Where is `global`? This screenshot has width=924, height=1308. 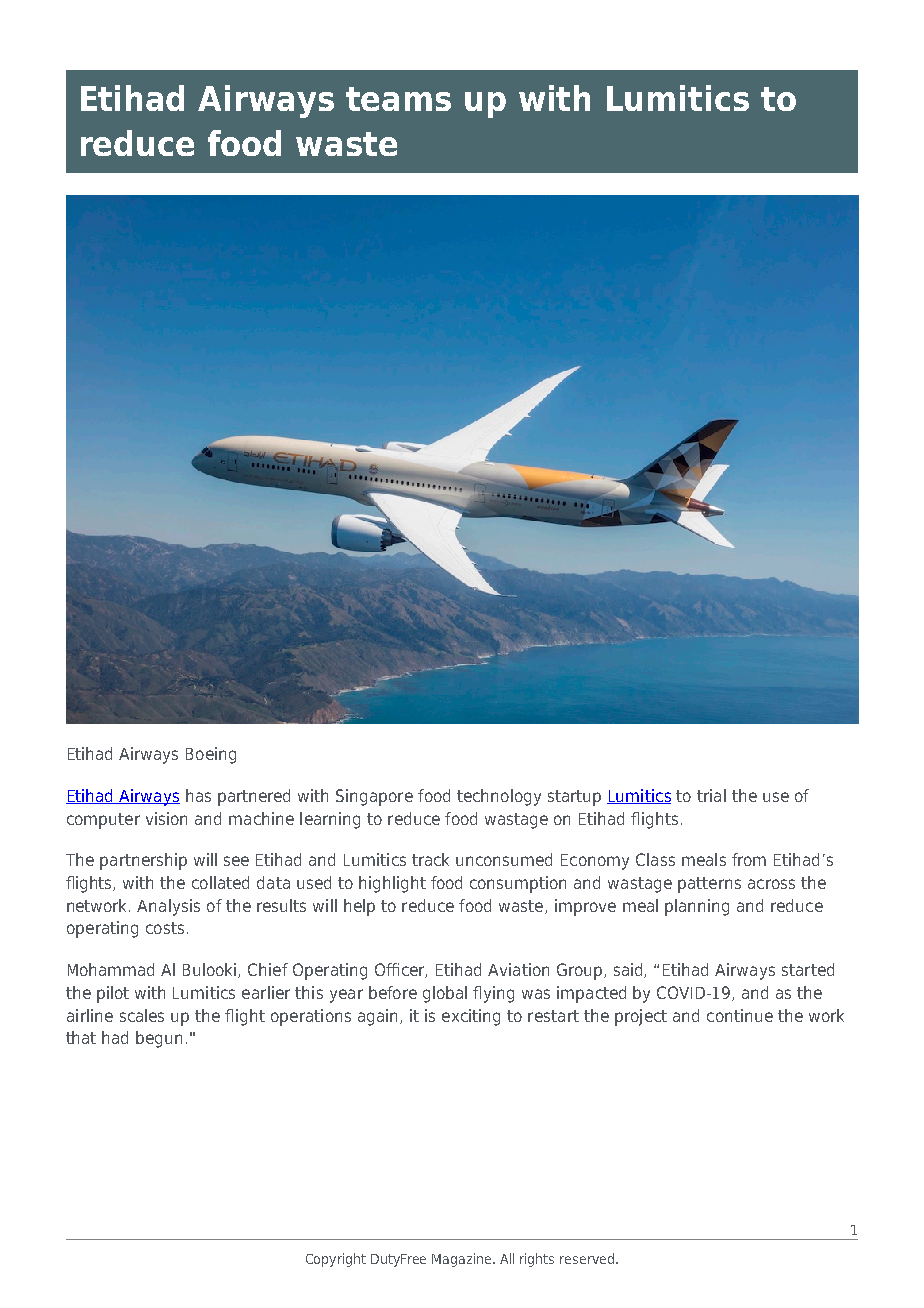
global is located at coordinates (445, 994).
